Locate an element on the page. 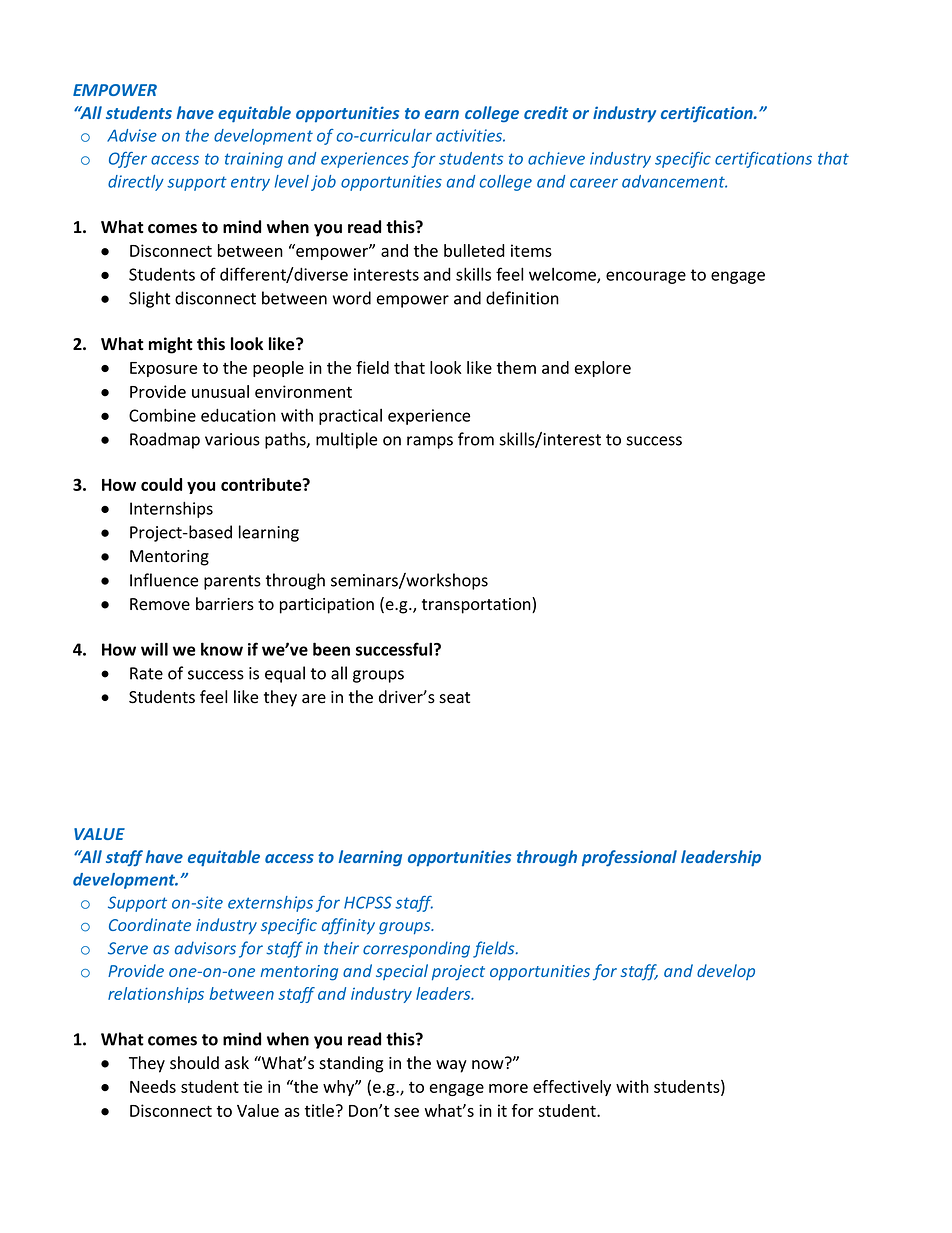 This image has width=952, height=1233. effectively is located at coordinates (572, 1088).
